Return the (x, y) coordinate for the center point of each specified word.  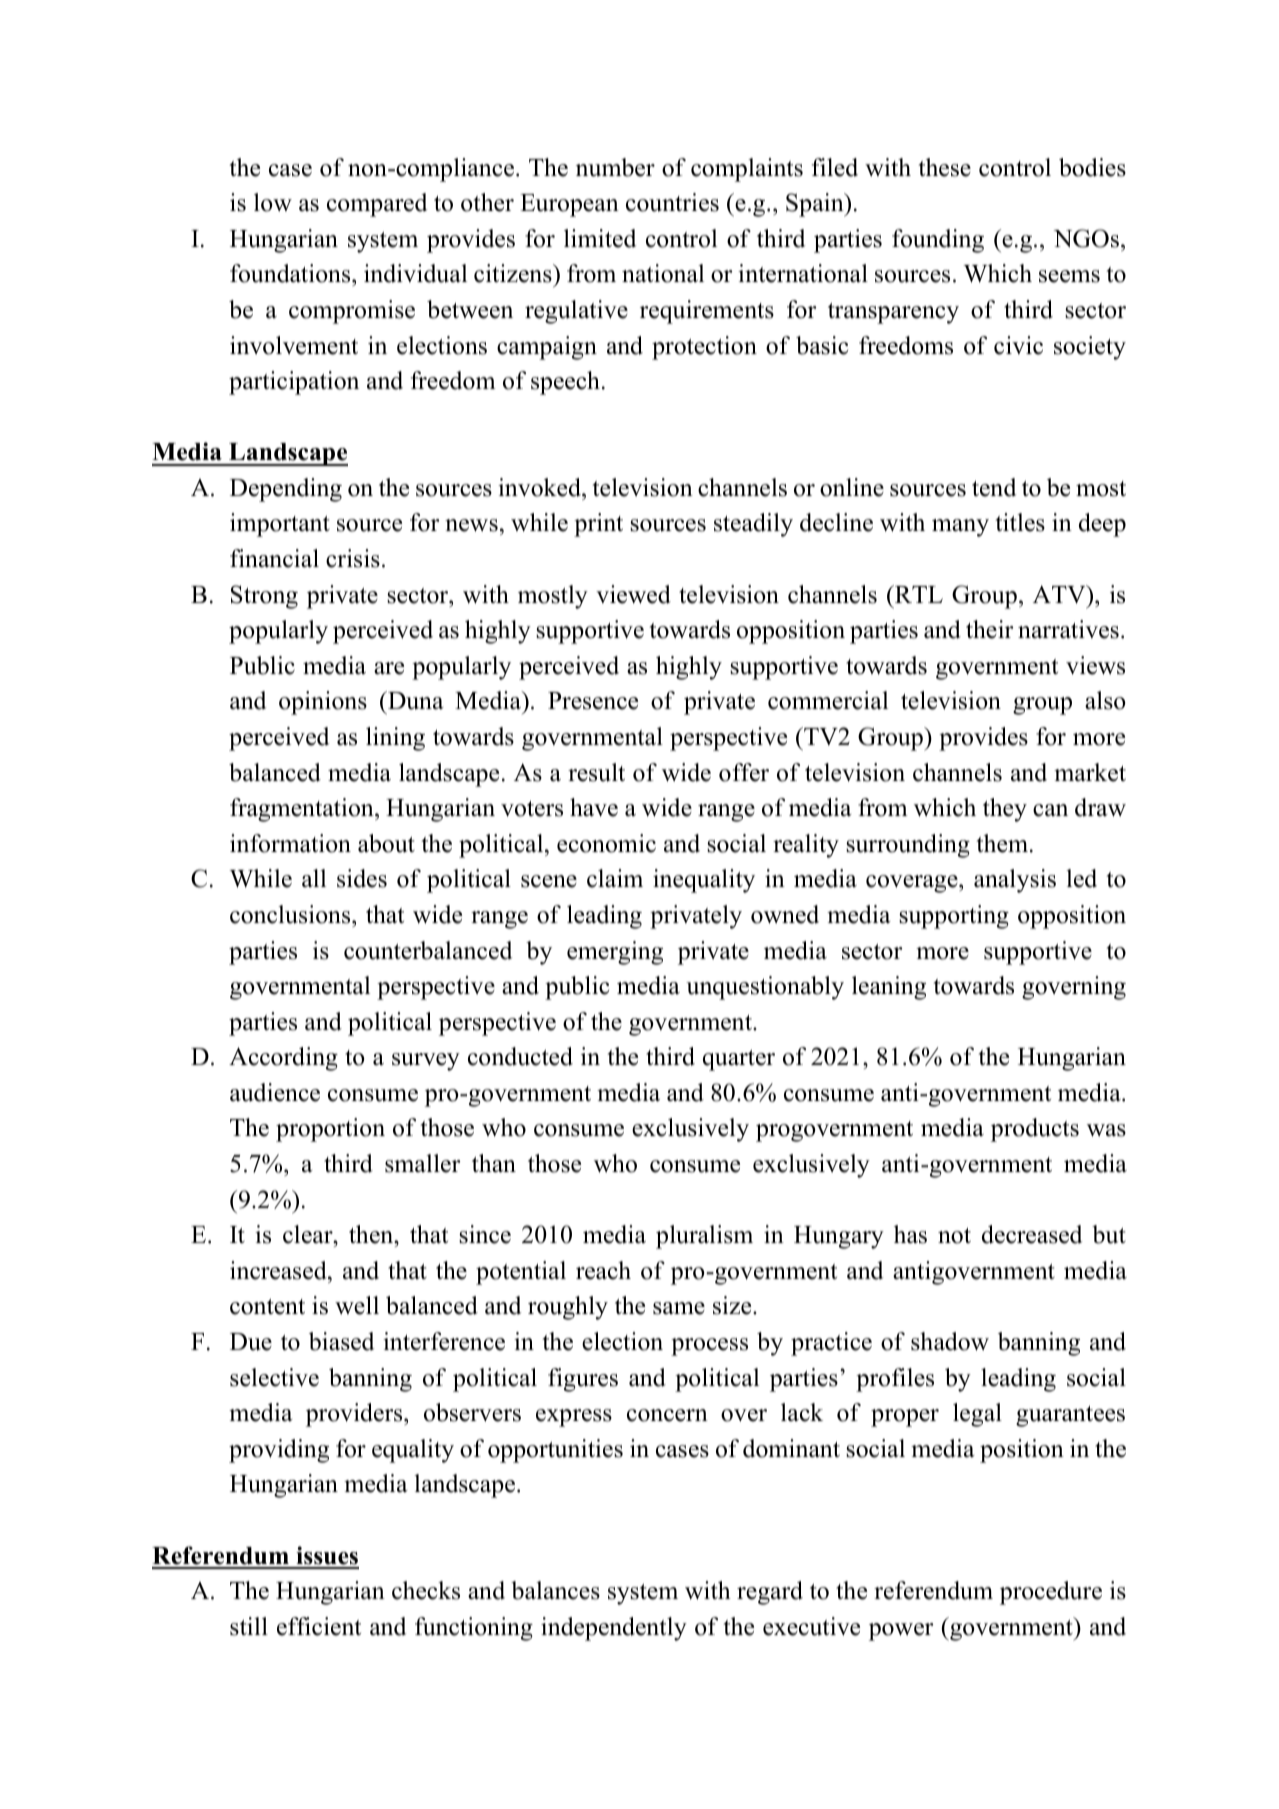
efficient (319, 1626)
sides (362, 878)
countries (672, 202)
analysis (1015, 881)
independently (614, 1629)
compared (377, 205)
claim (615, 878)
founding (938, 241)
